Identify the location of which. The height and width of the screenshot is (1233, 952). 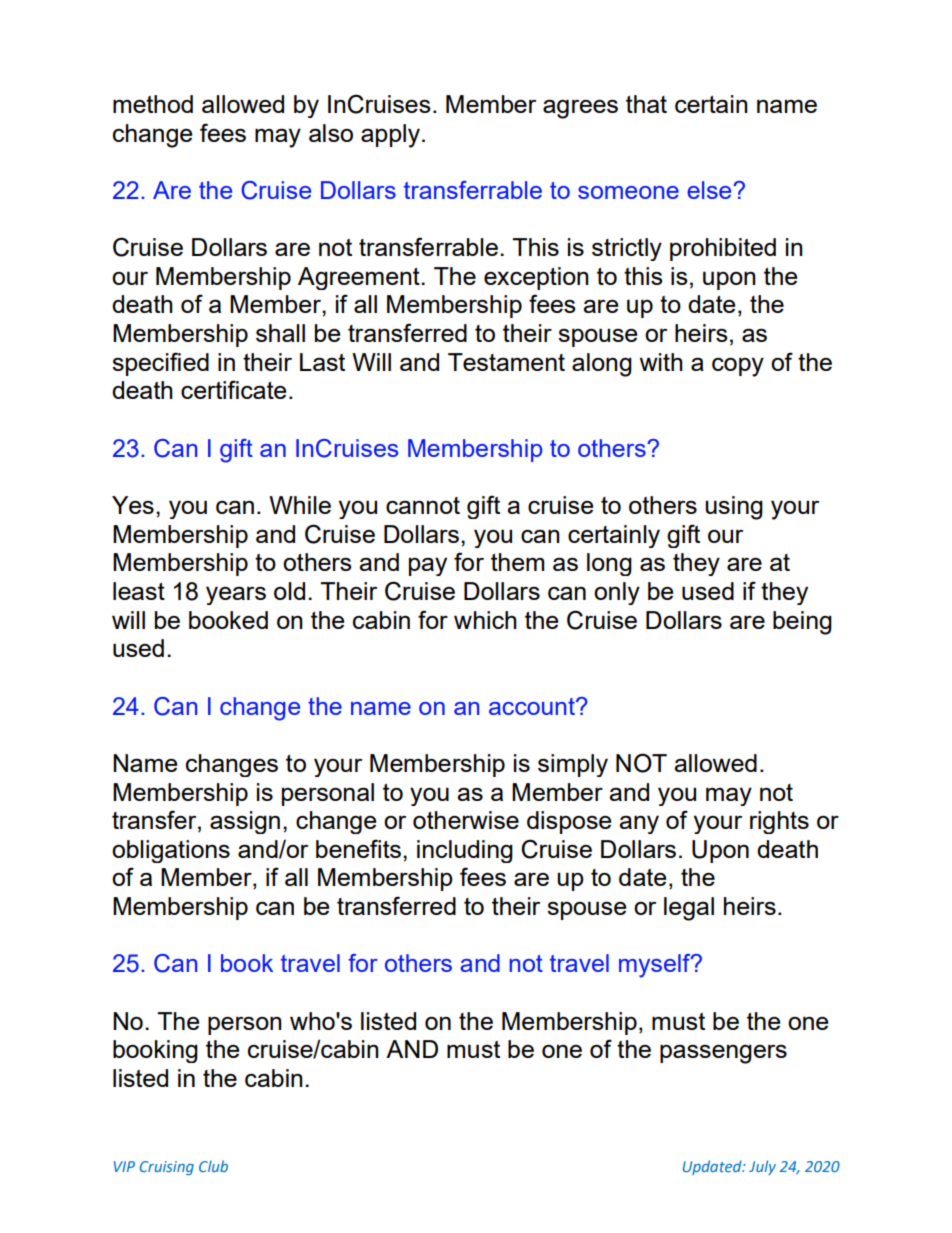
(485, 620).
